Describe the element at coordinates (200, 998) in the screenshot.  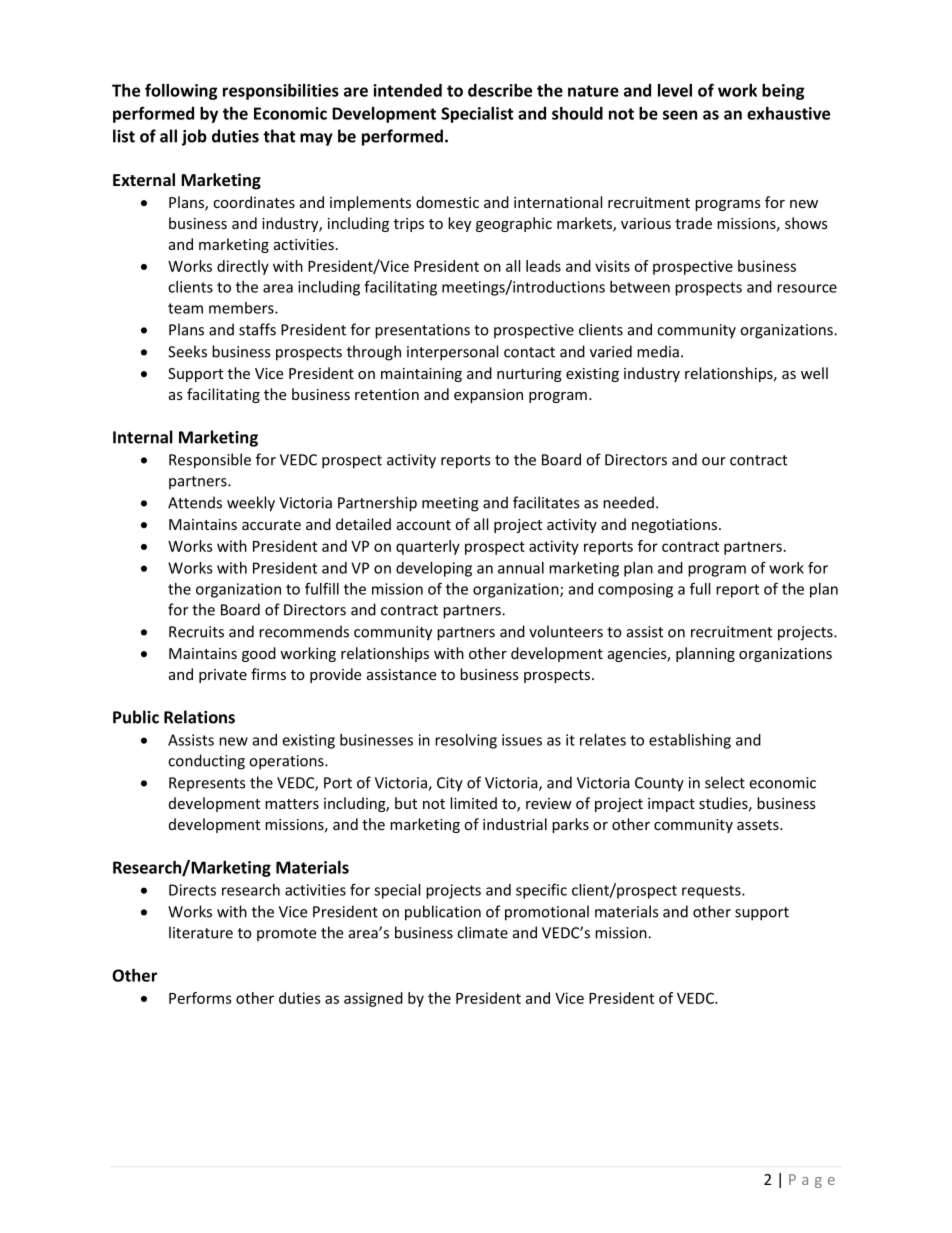
I see `Performs` at that location.
